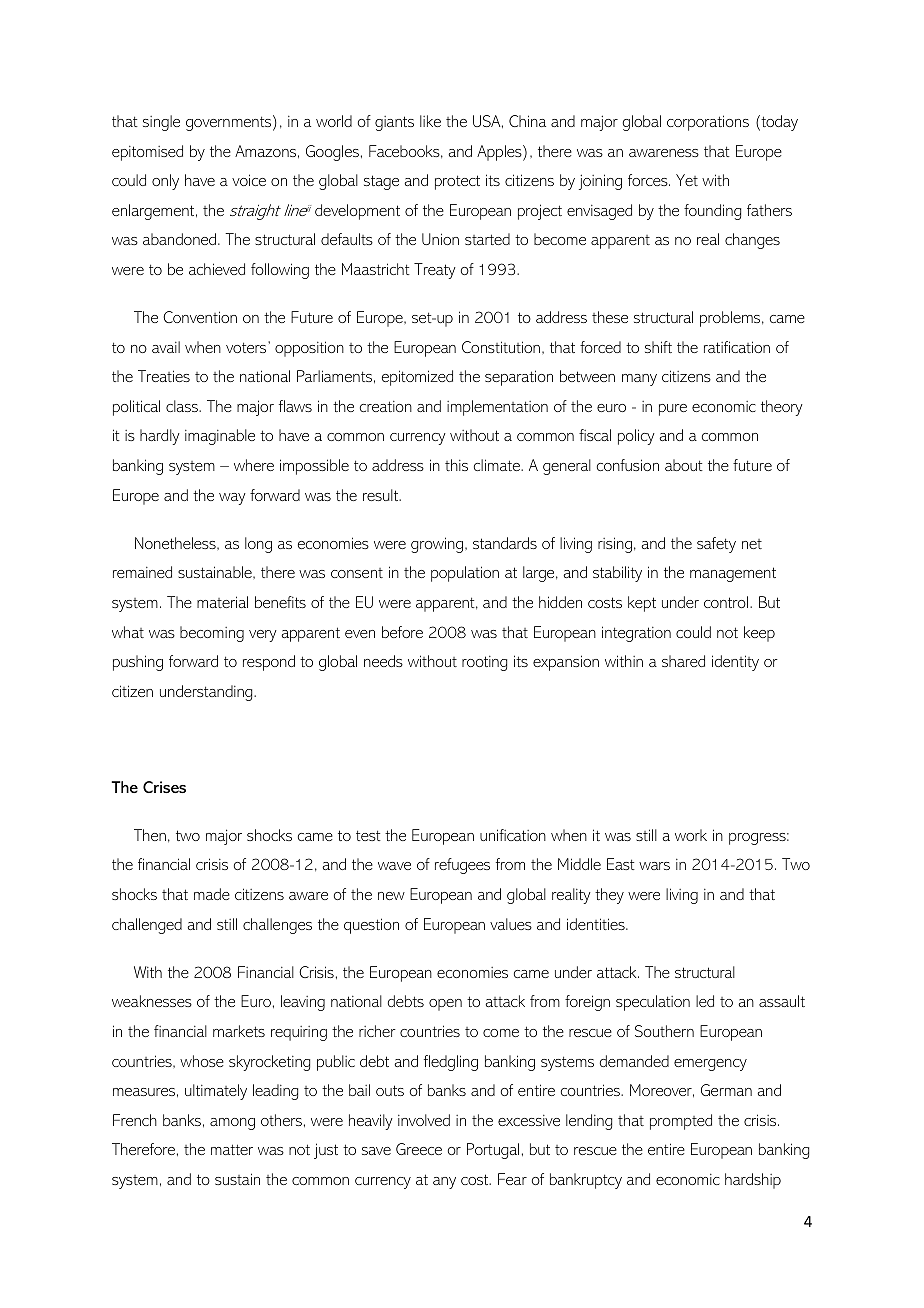 The width and height of the image is (924, 1308). What do you see at coordinates (484, 663) in the image?
I see `rooting` at bounding box center [484, 663].
